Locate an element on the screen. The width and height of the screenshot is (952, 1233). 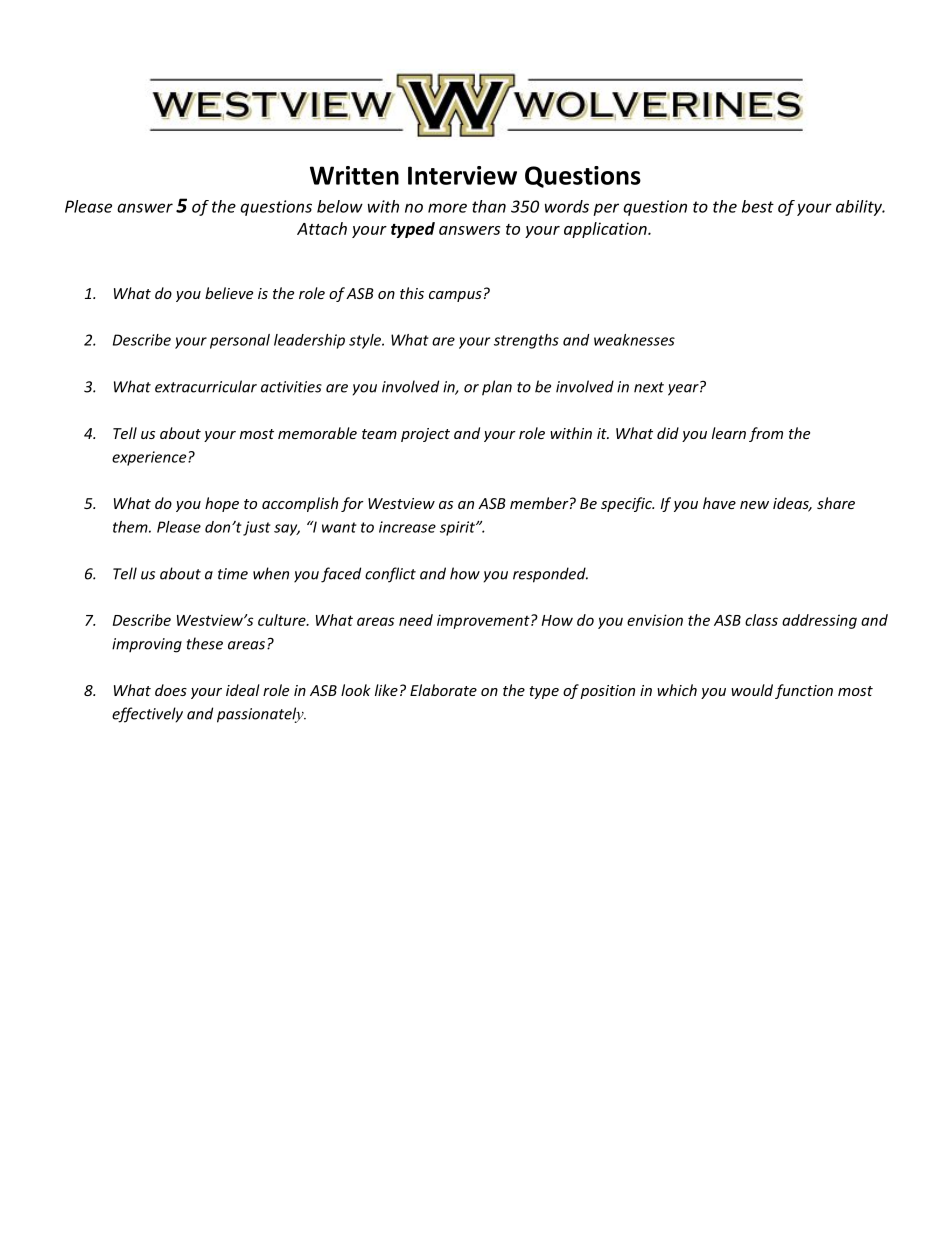
spirit is located at coordinates (458, 528).
